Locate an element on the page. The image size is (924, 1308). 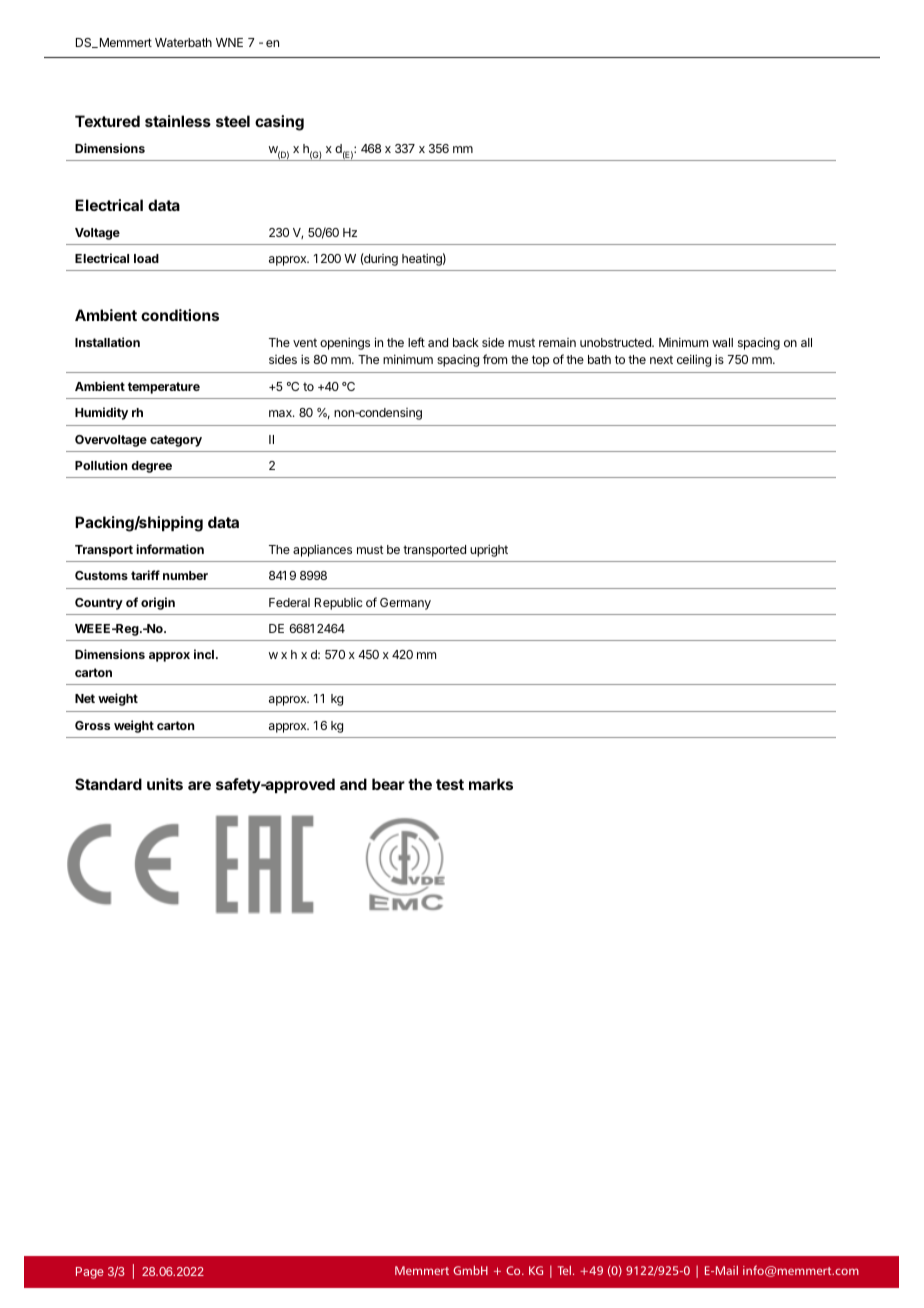
unobstructed is located at coordinates (616, 342).
